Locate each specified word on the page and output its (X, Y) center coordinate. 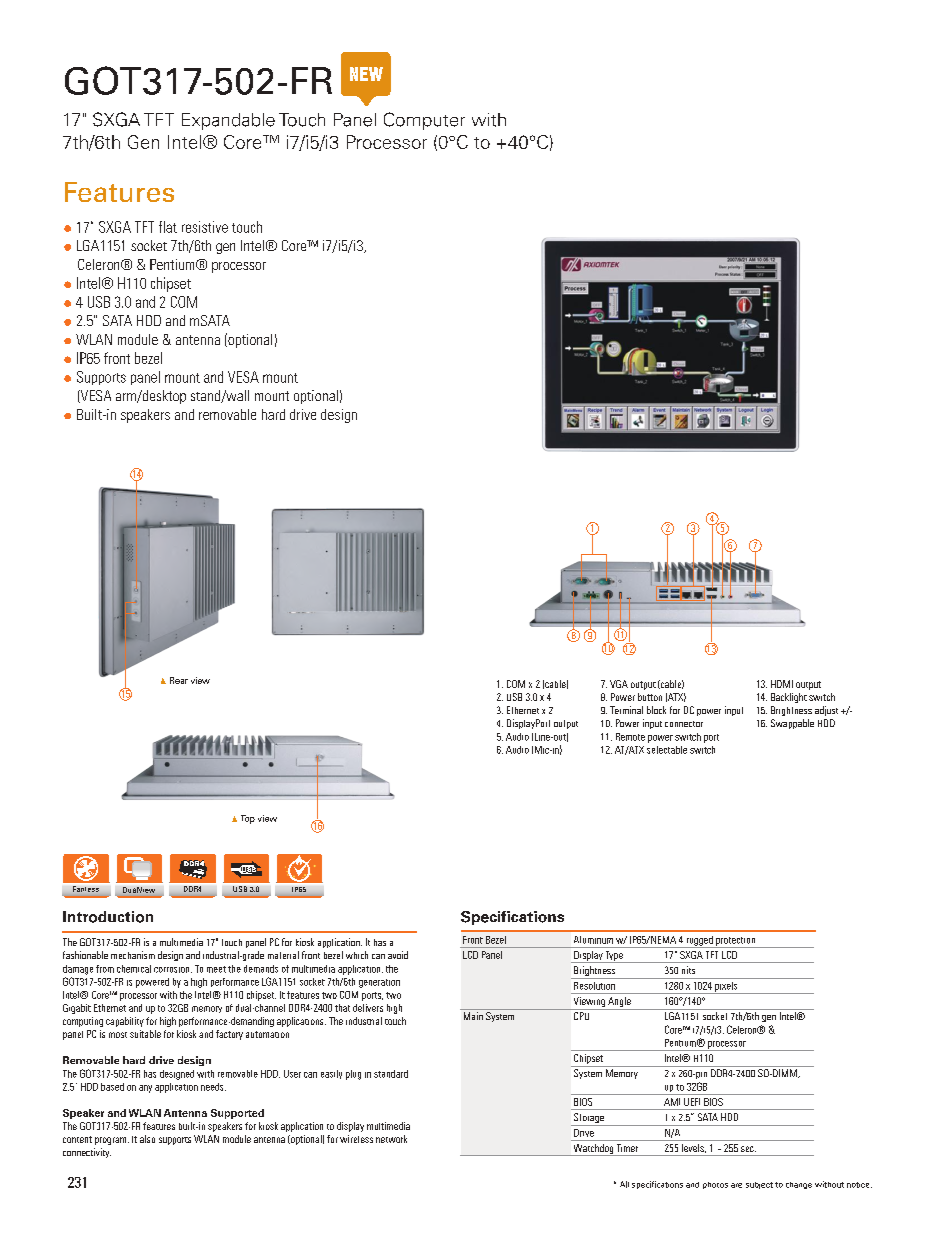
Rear (179, 680)
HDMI (782, 684)
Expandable (228, 121)
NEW (366, 74)
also (147, 1139)
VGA (619, 684)
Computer (424, 121)
